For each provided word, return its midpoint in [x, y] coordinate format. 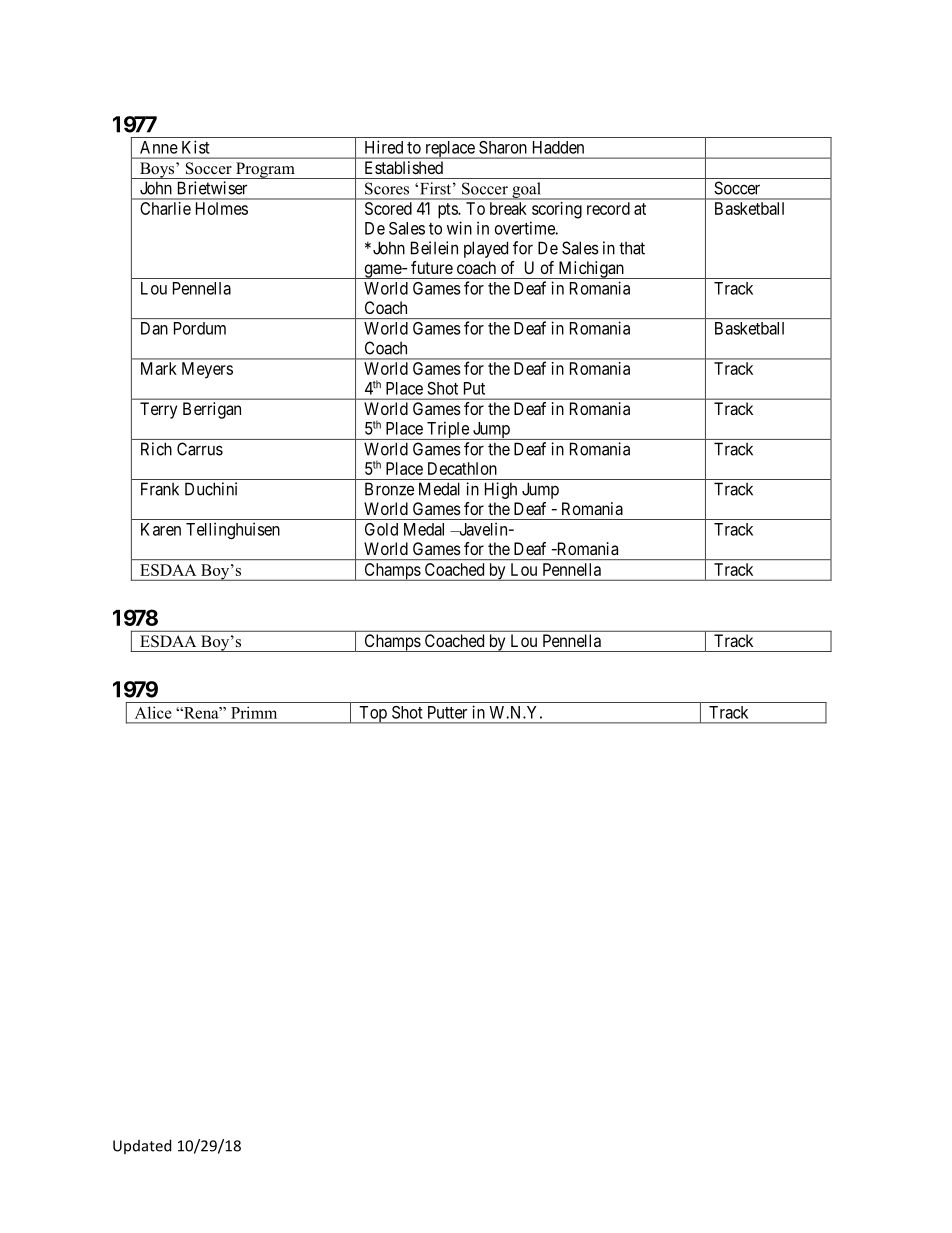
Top [373, 715]
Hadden [558, 147]
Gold [381, 529]
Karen [161, 529]
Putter [447, 712]
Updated [142, 1146]
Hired [384, 147]
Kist [195, 147]
